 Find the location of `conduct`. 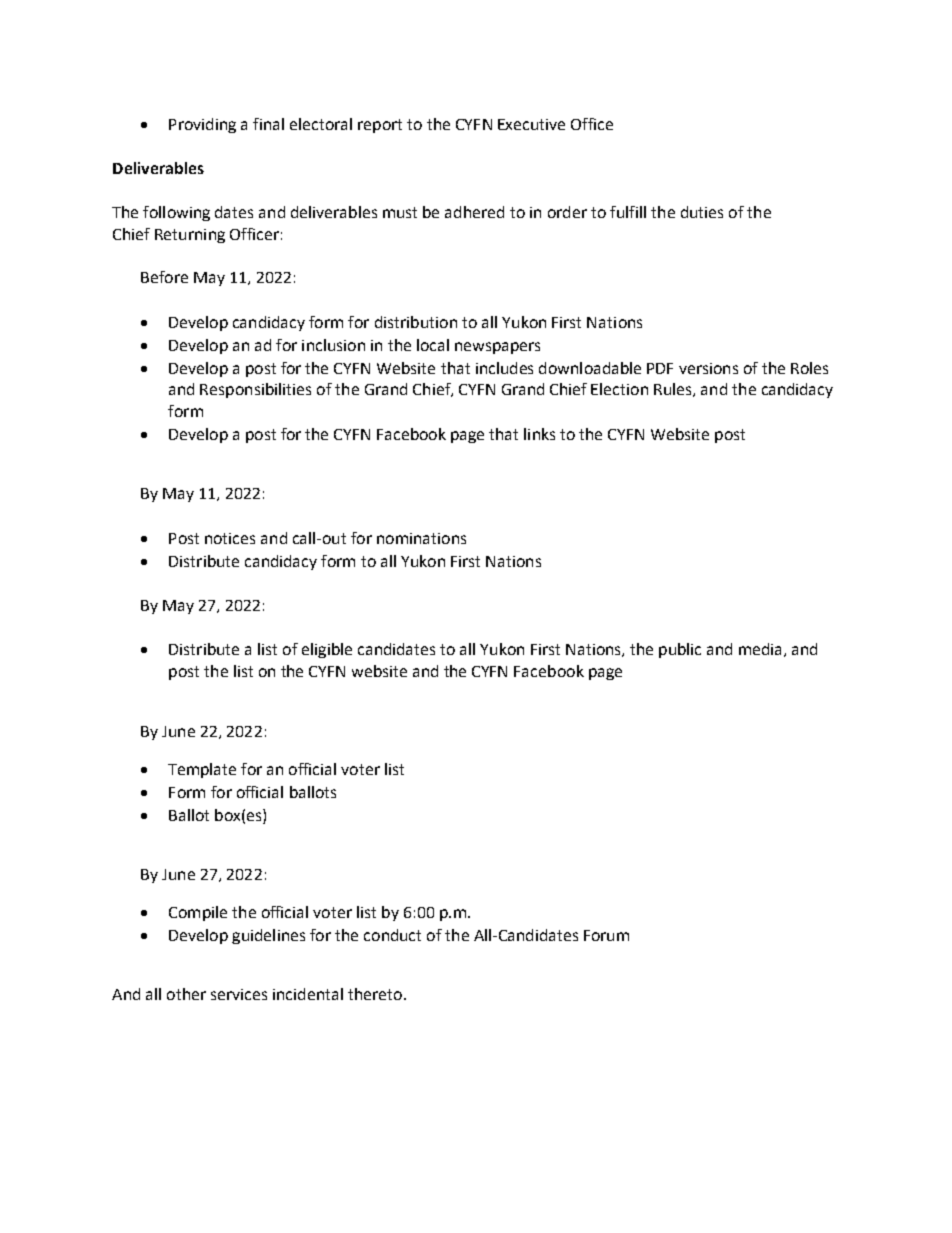

conduct is located at coordinates (392, 935).
